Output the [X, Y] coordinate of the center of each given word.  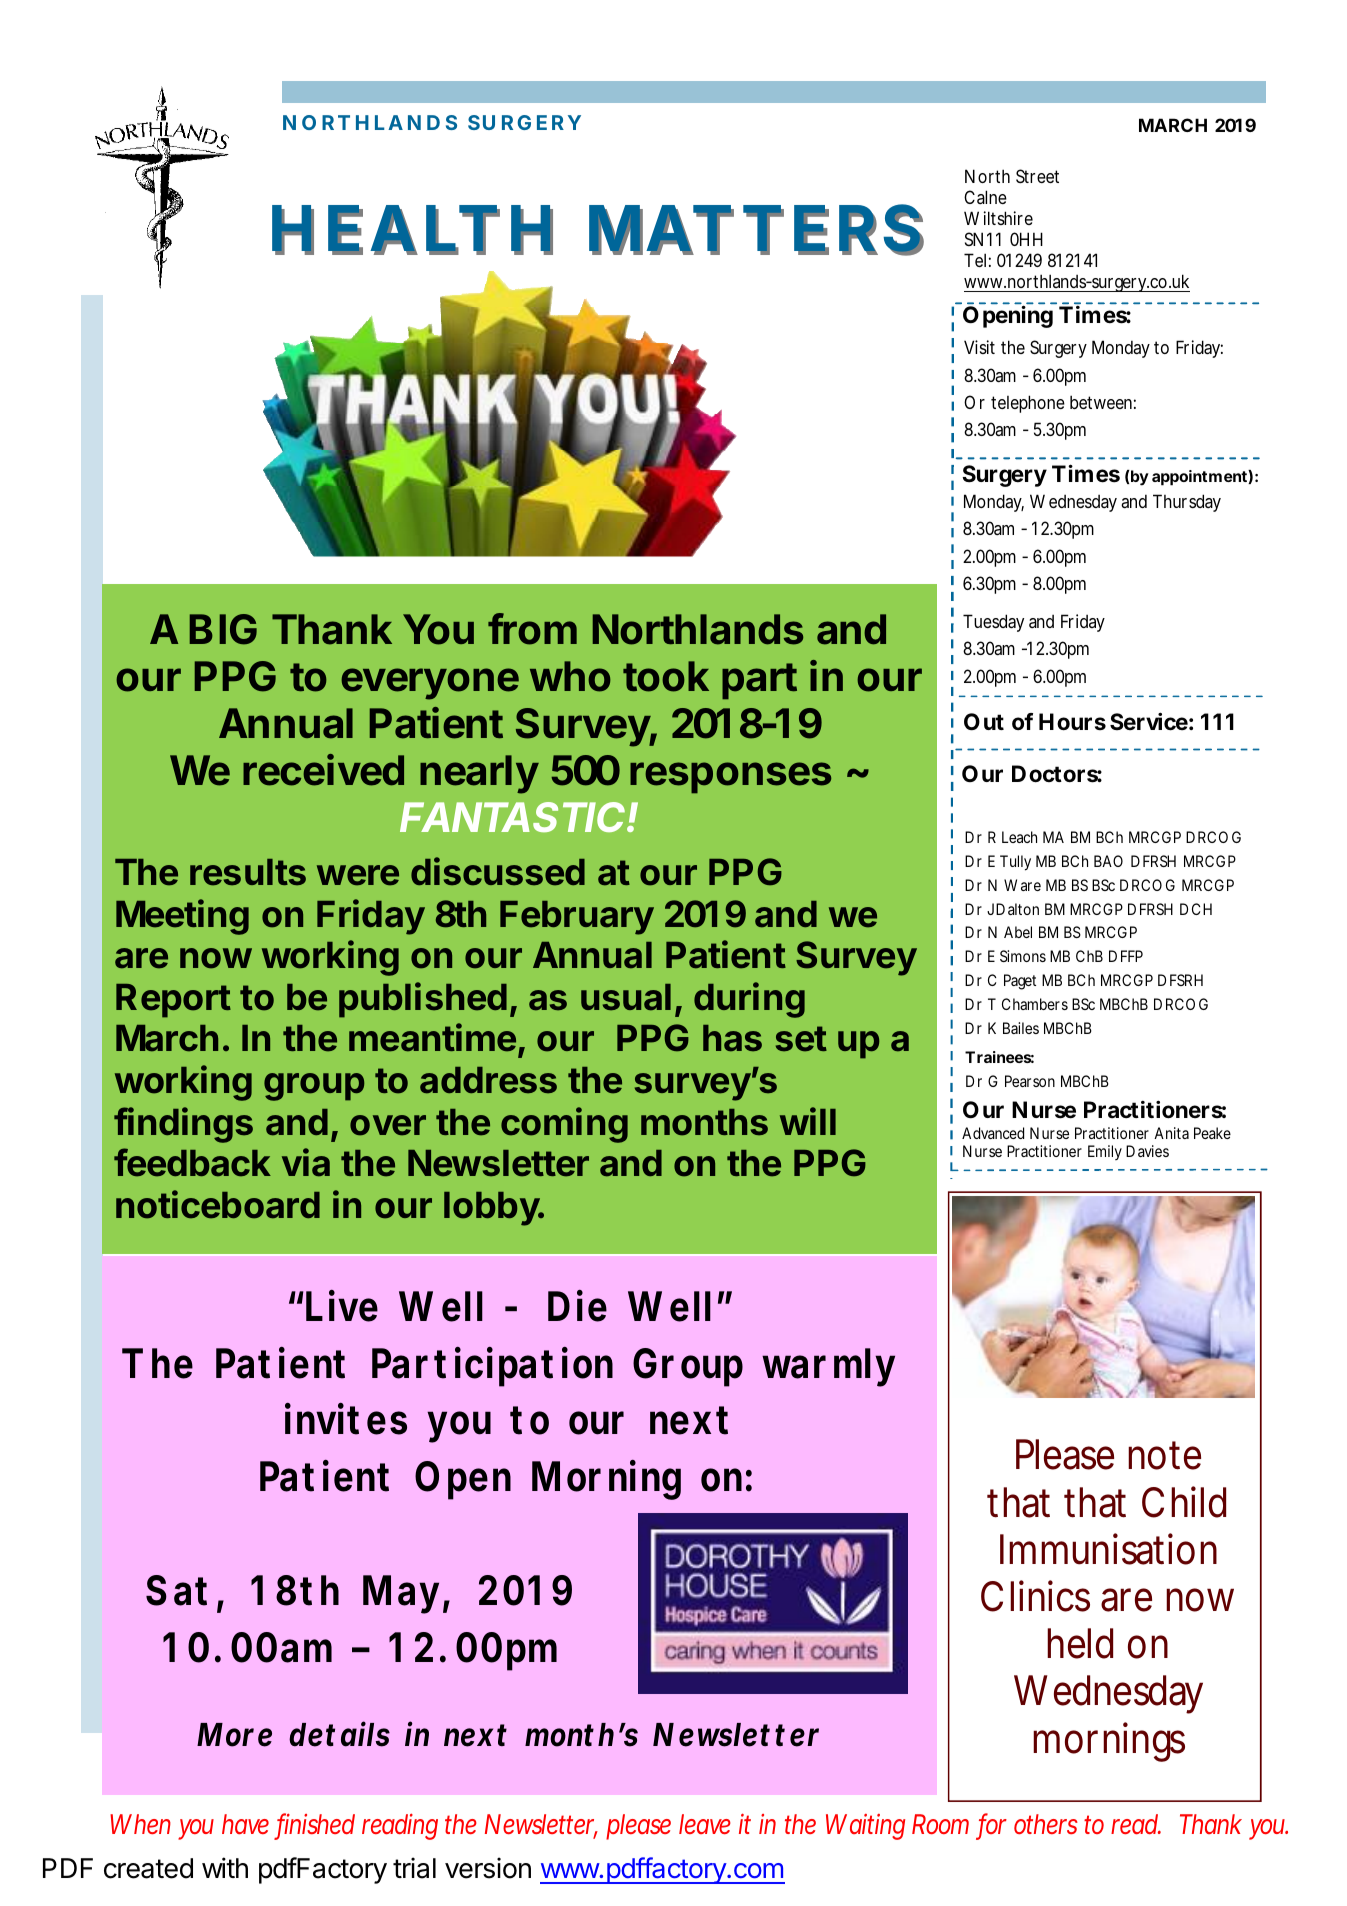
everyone [430, 684]
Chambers [1035, 1004]
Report [173, 1001]
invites [346, 1419]
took [666, 676]
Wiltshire [998, 218]
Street [1037, 176]
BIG [223, 629]
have [245, 1824]
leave [705, 1824]
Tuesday [993, 623]
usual [626, 997]
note [1164, 1455]
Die [577, 1306]
